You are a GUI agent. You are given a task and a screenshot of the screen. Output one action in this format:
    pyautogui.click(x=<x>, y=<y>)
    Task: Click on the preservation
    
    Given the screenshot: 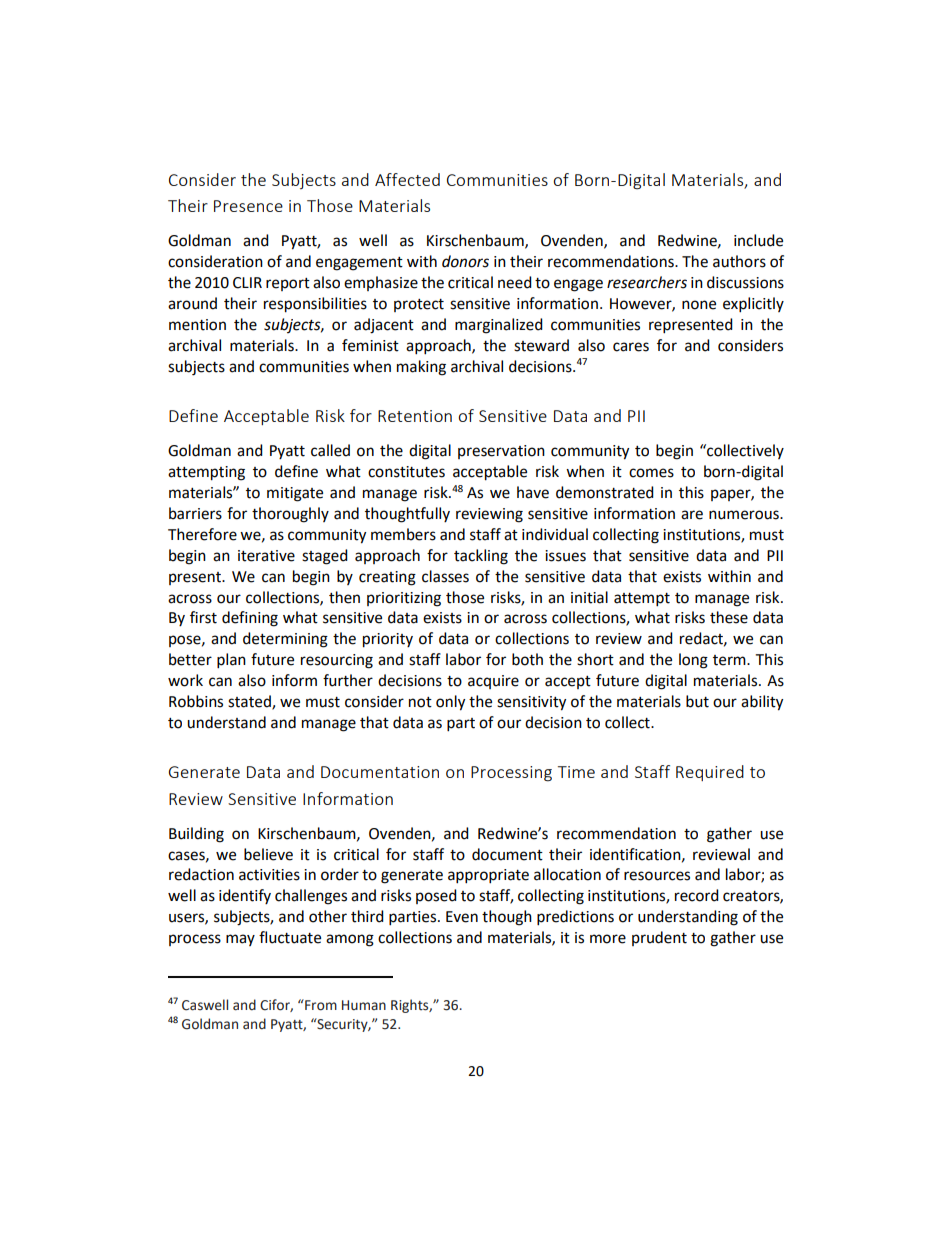 What is the action you would take?
    pyautogui.click(x=501, y=452)
